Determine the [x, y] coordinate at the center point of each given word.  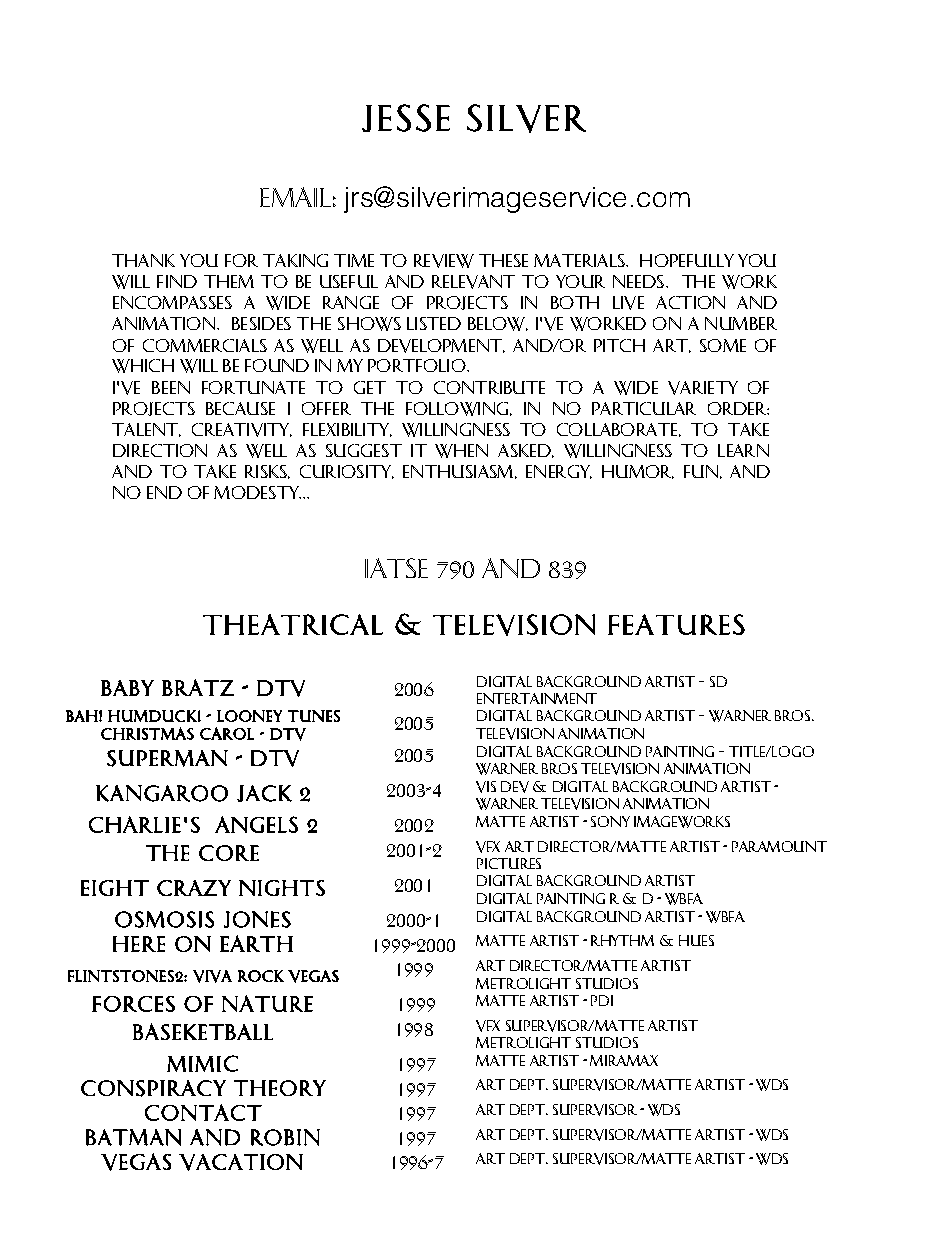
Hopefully [687, 260]
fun [701, 471]
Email [295, 197]
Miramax [624, 1060]
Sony [610, 821]
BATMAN [133, 1137]
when [461, 451]
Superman [167, 758]
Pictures [509, 863]
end [164, 492]
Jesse [406, 118]
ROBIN [285, 1137]
